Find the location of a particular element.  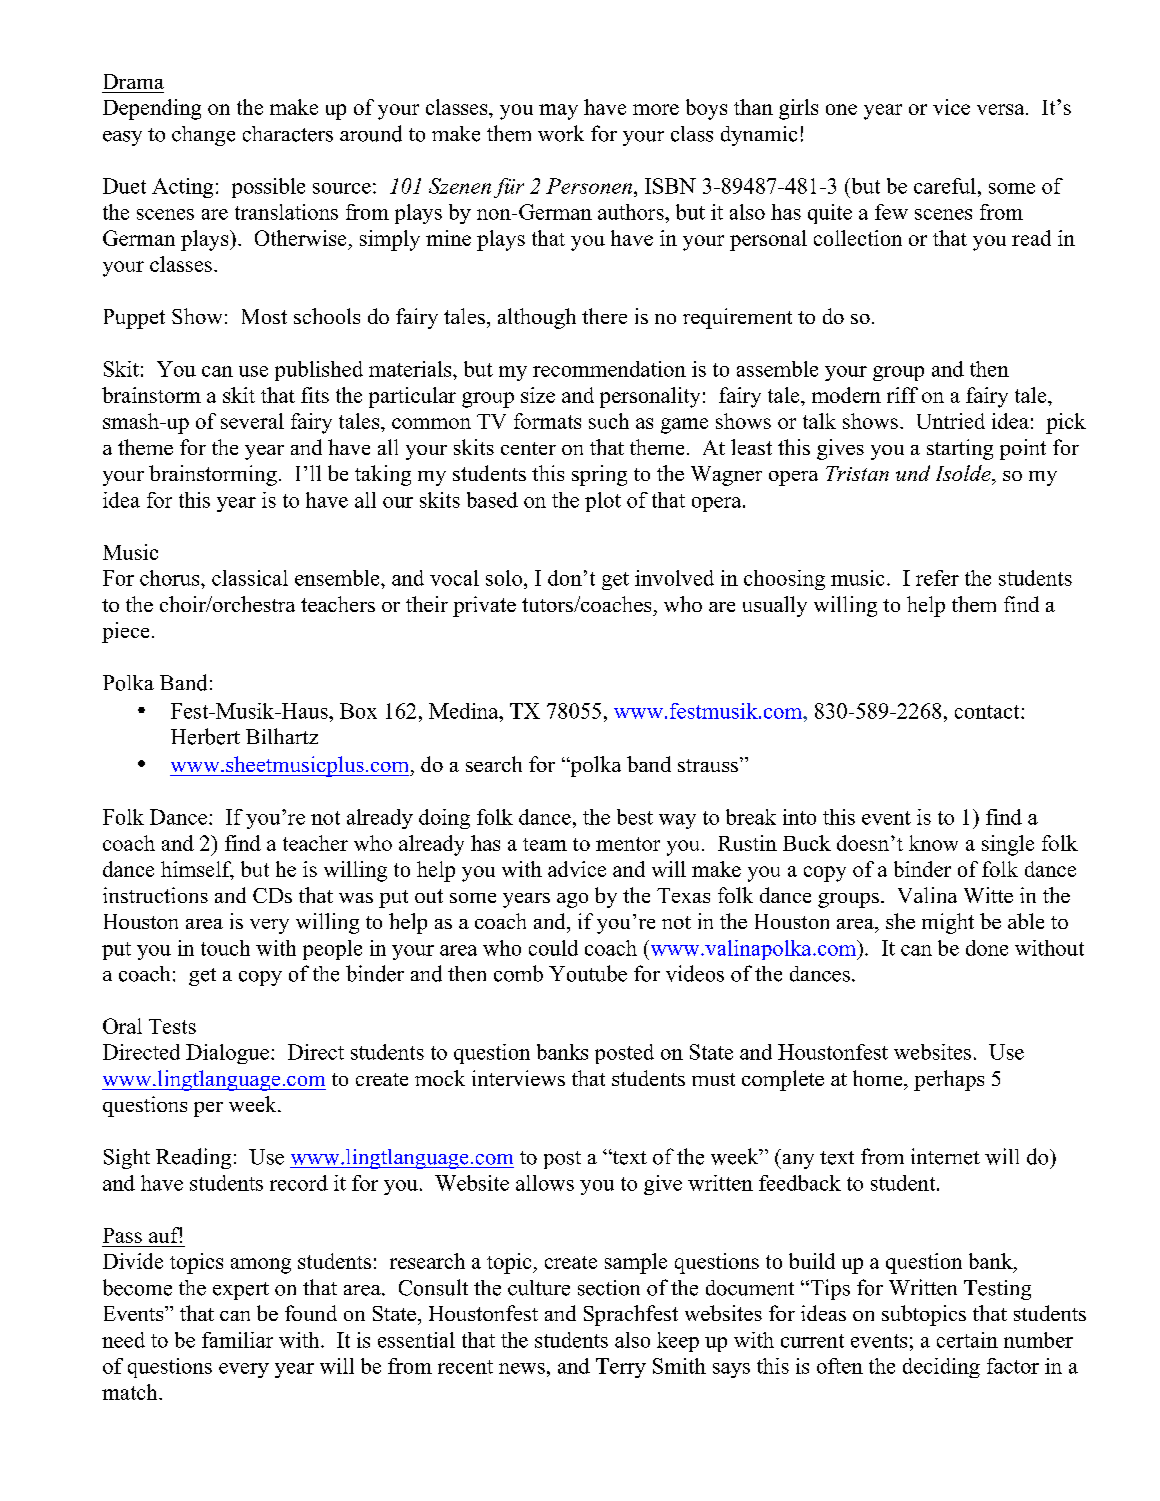

contact is located at coordinates (988, 712).
